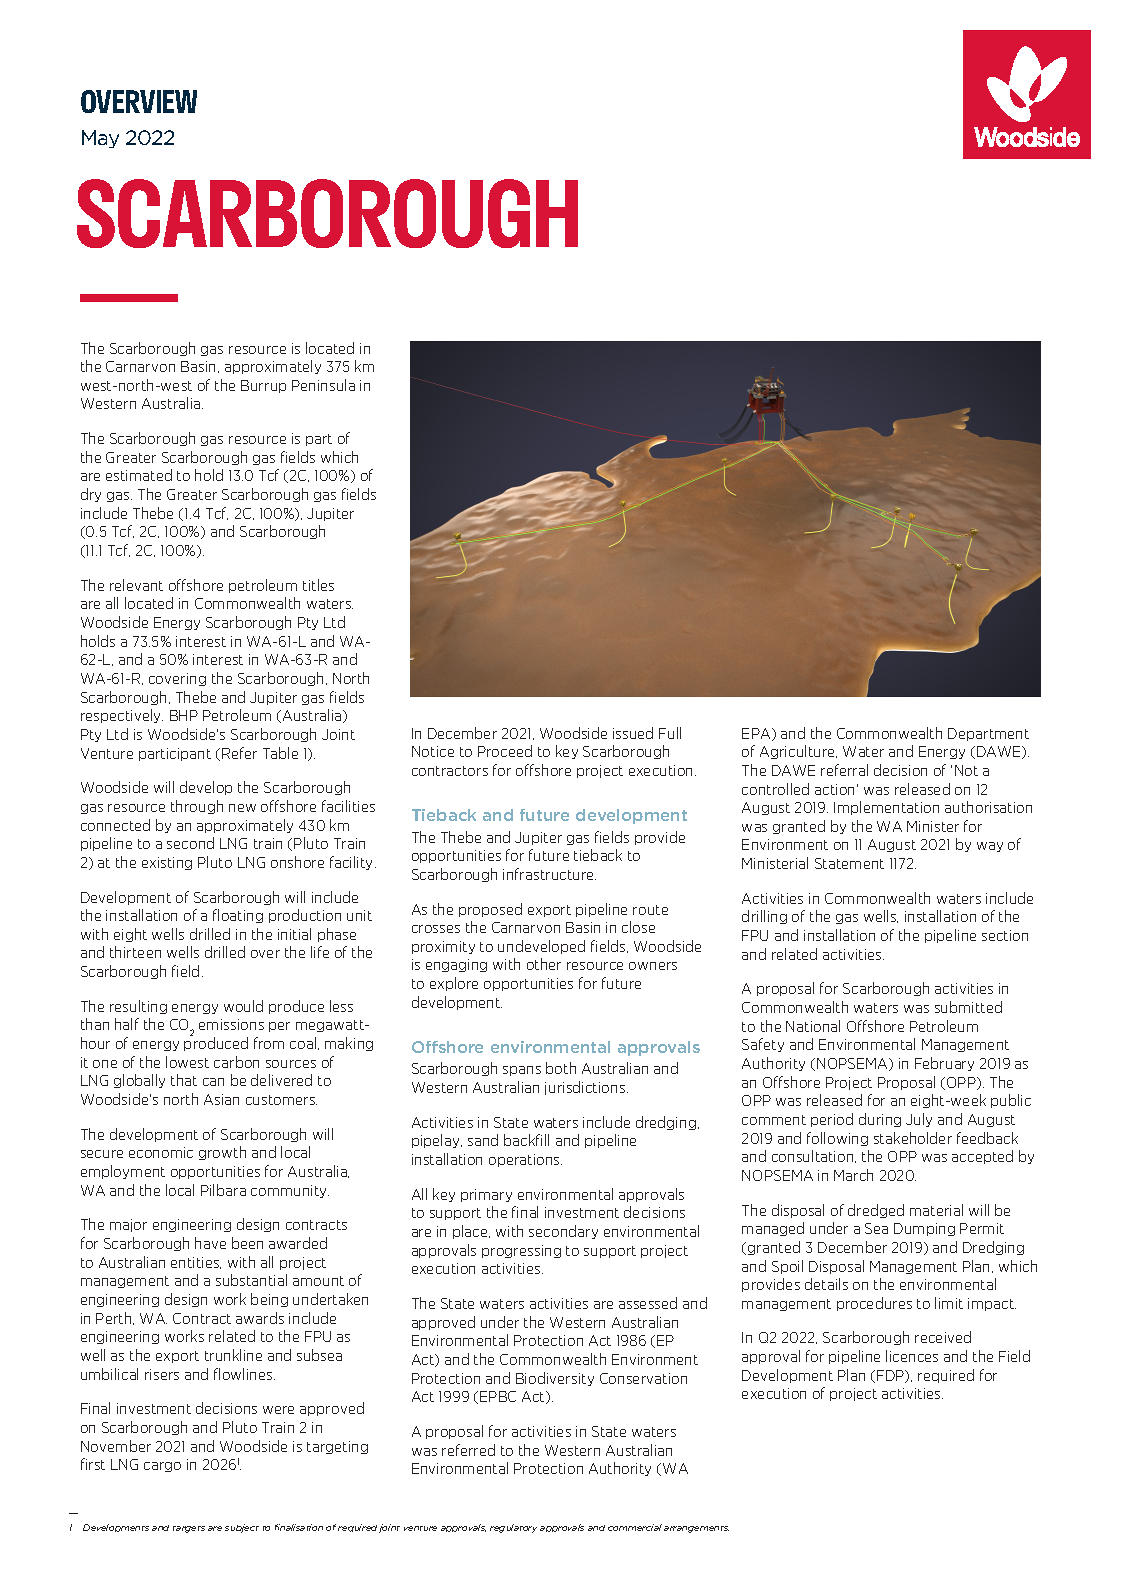 This screenshot has width=1121, height=1586. Describe the element at coordinates (892, 1376) in the screenshot. I see `FDP` at that location.
